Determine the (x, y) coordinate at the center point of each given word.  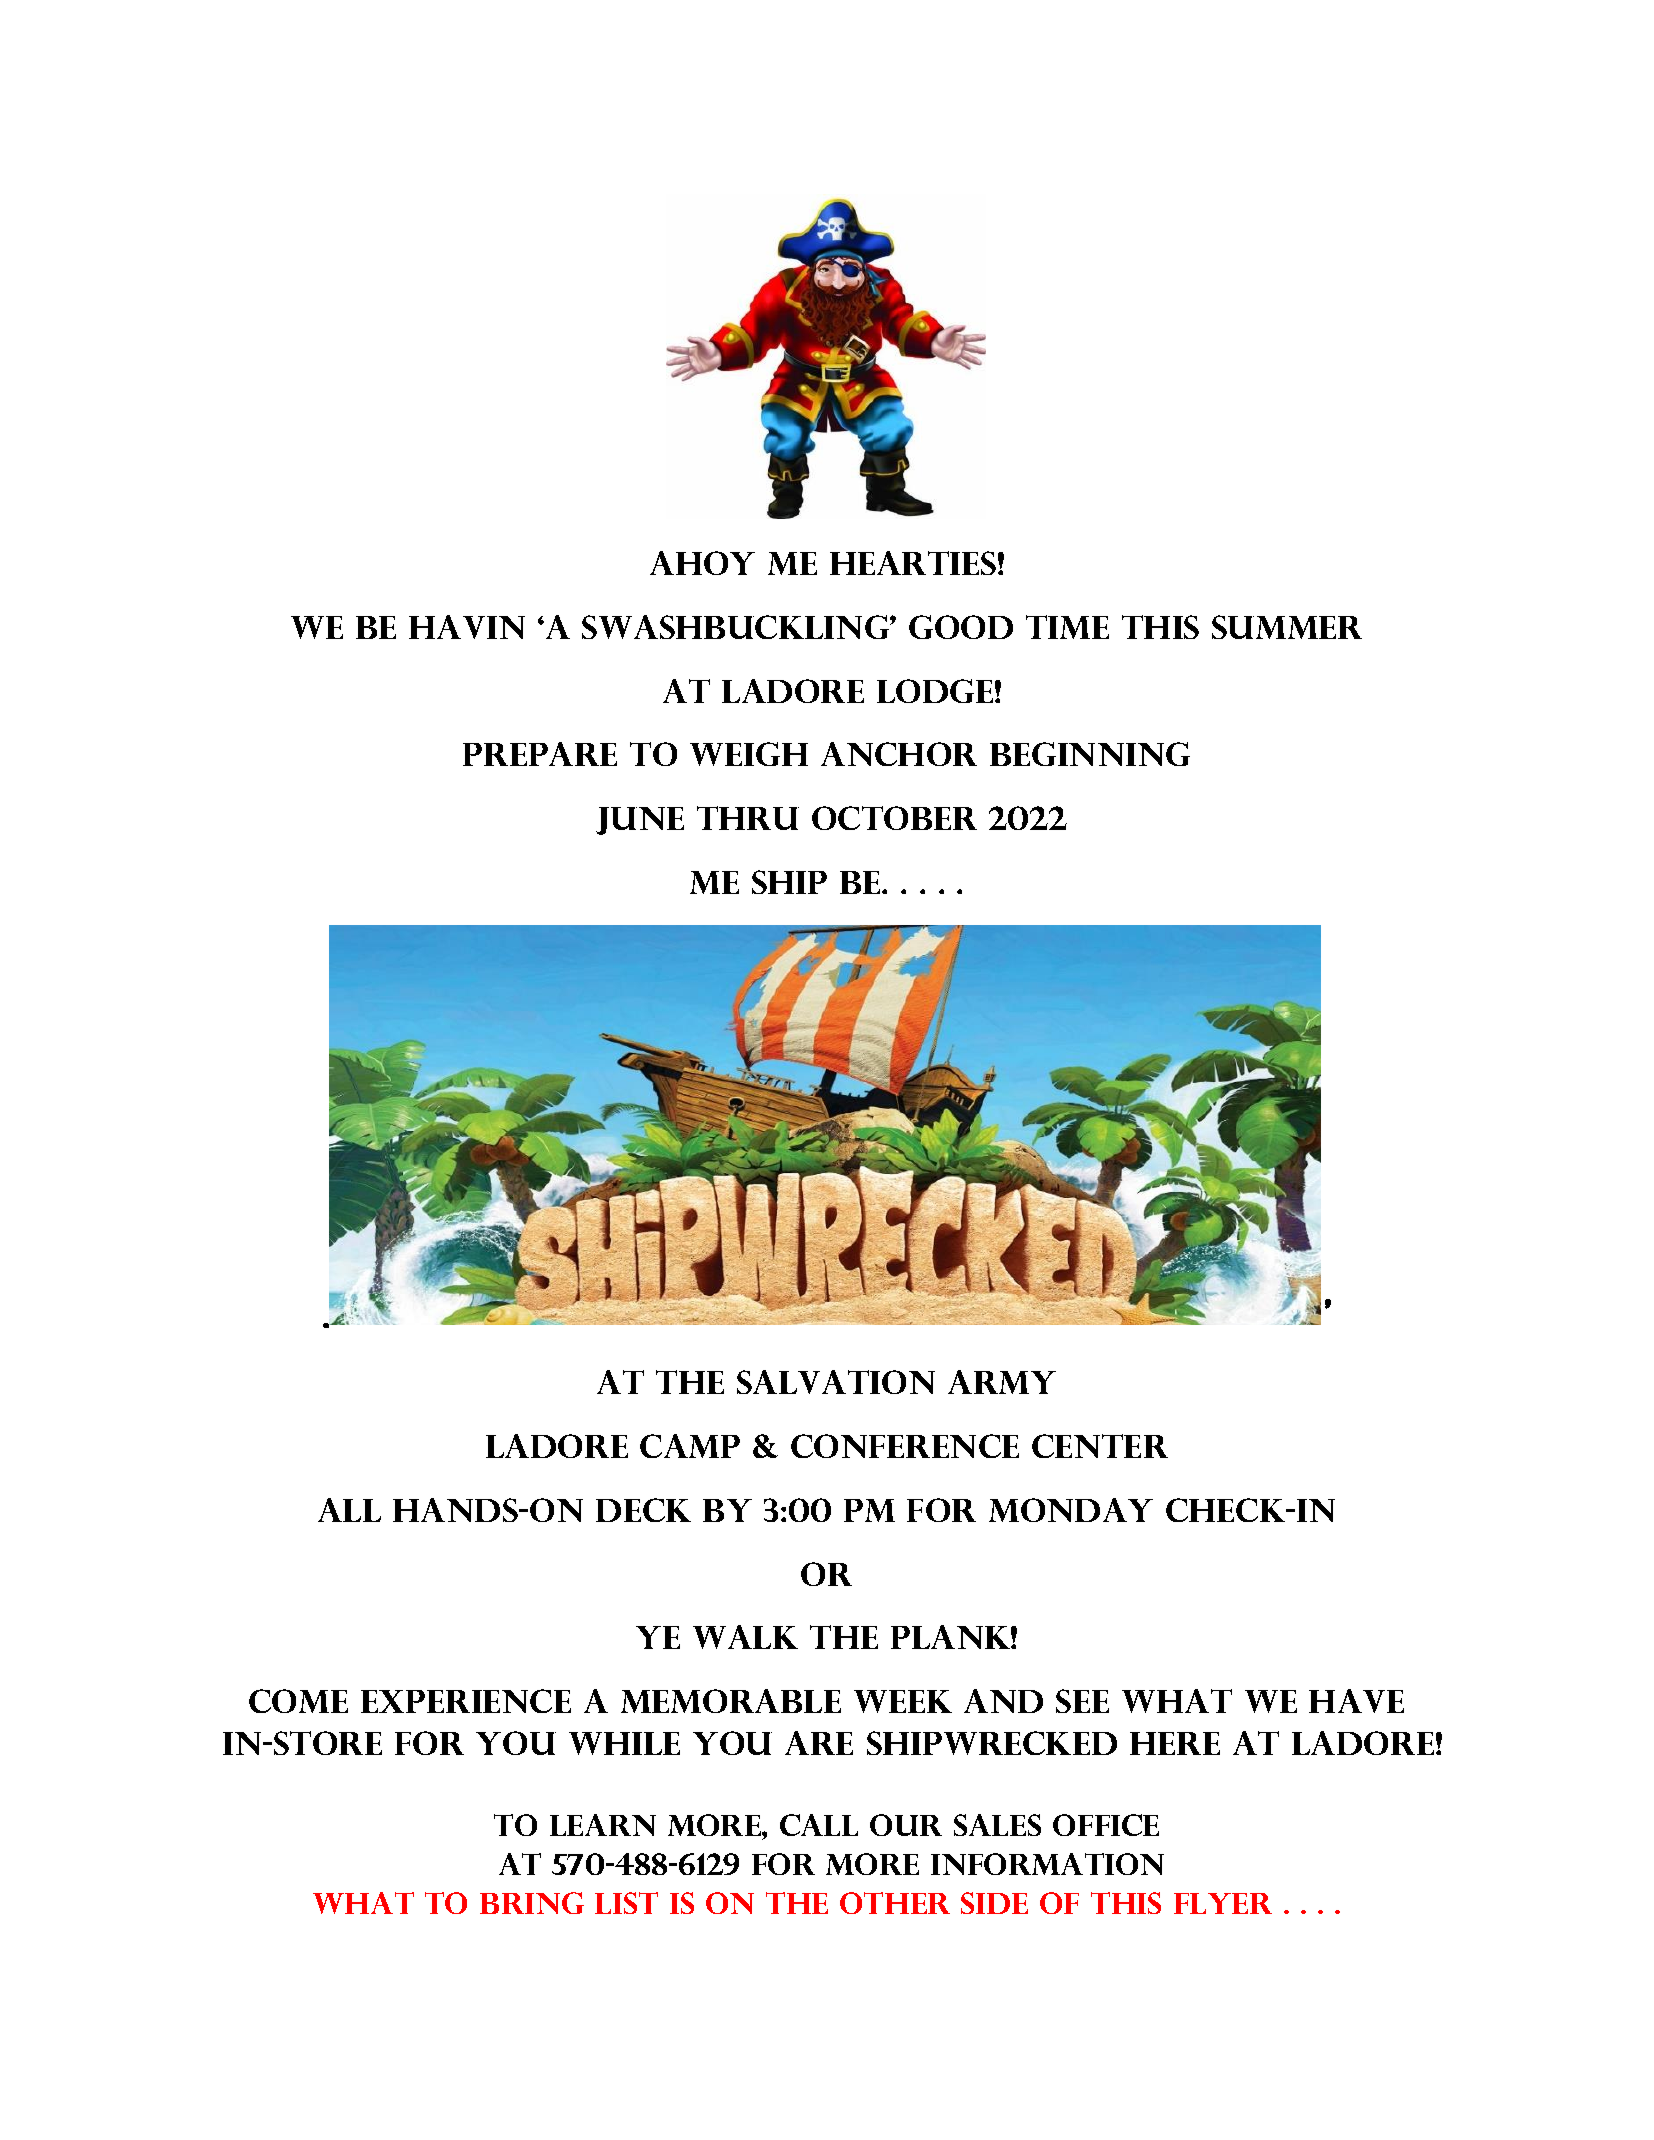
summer (1287, 627)
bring (532, 1903)
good (961, 627)
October (894, 818)
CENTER (1100, 1446)
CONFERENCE (905, 1446)
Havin (467, 627)
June (640, 821)
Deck (643, 1510)
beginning (1090, 754)
